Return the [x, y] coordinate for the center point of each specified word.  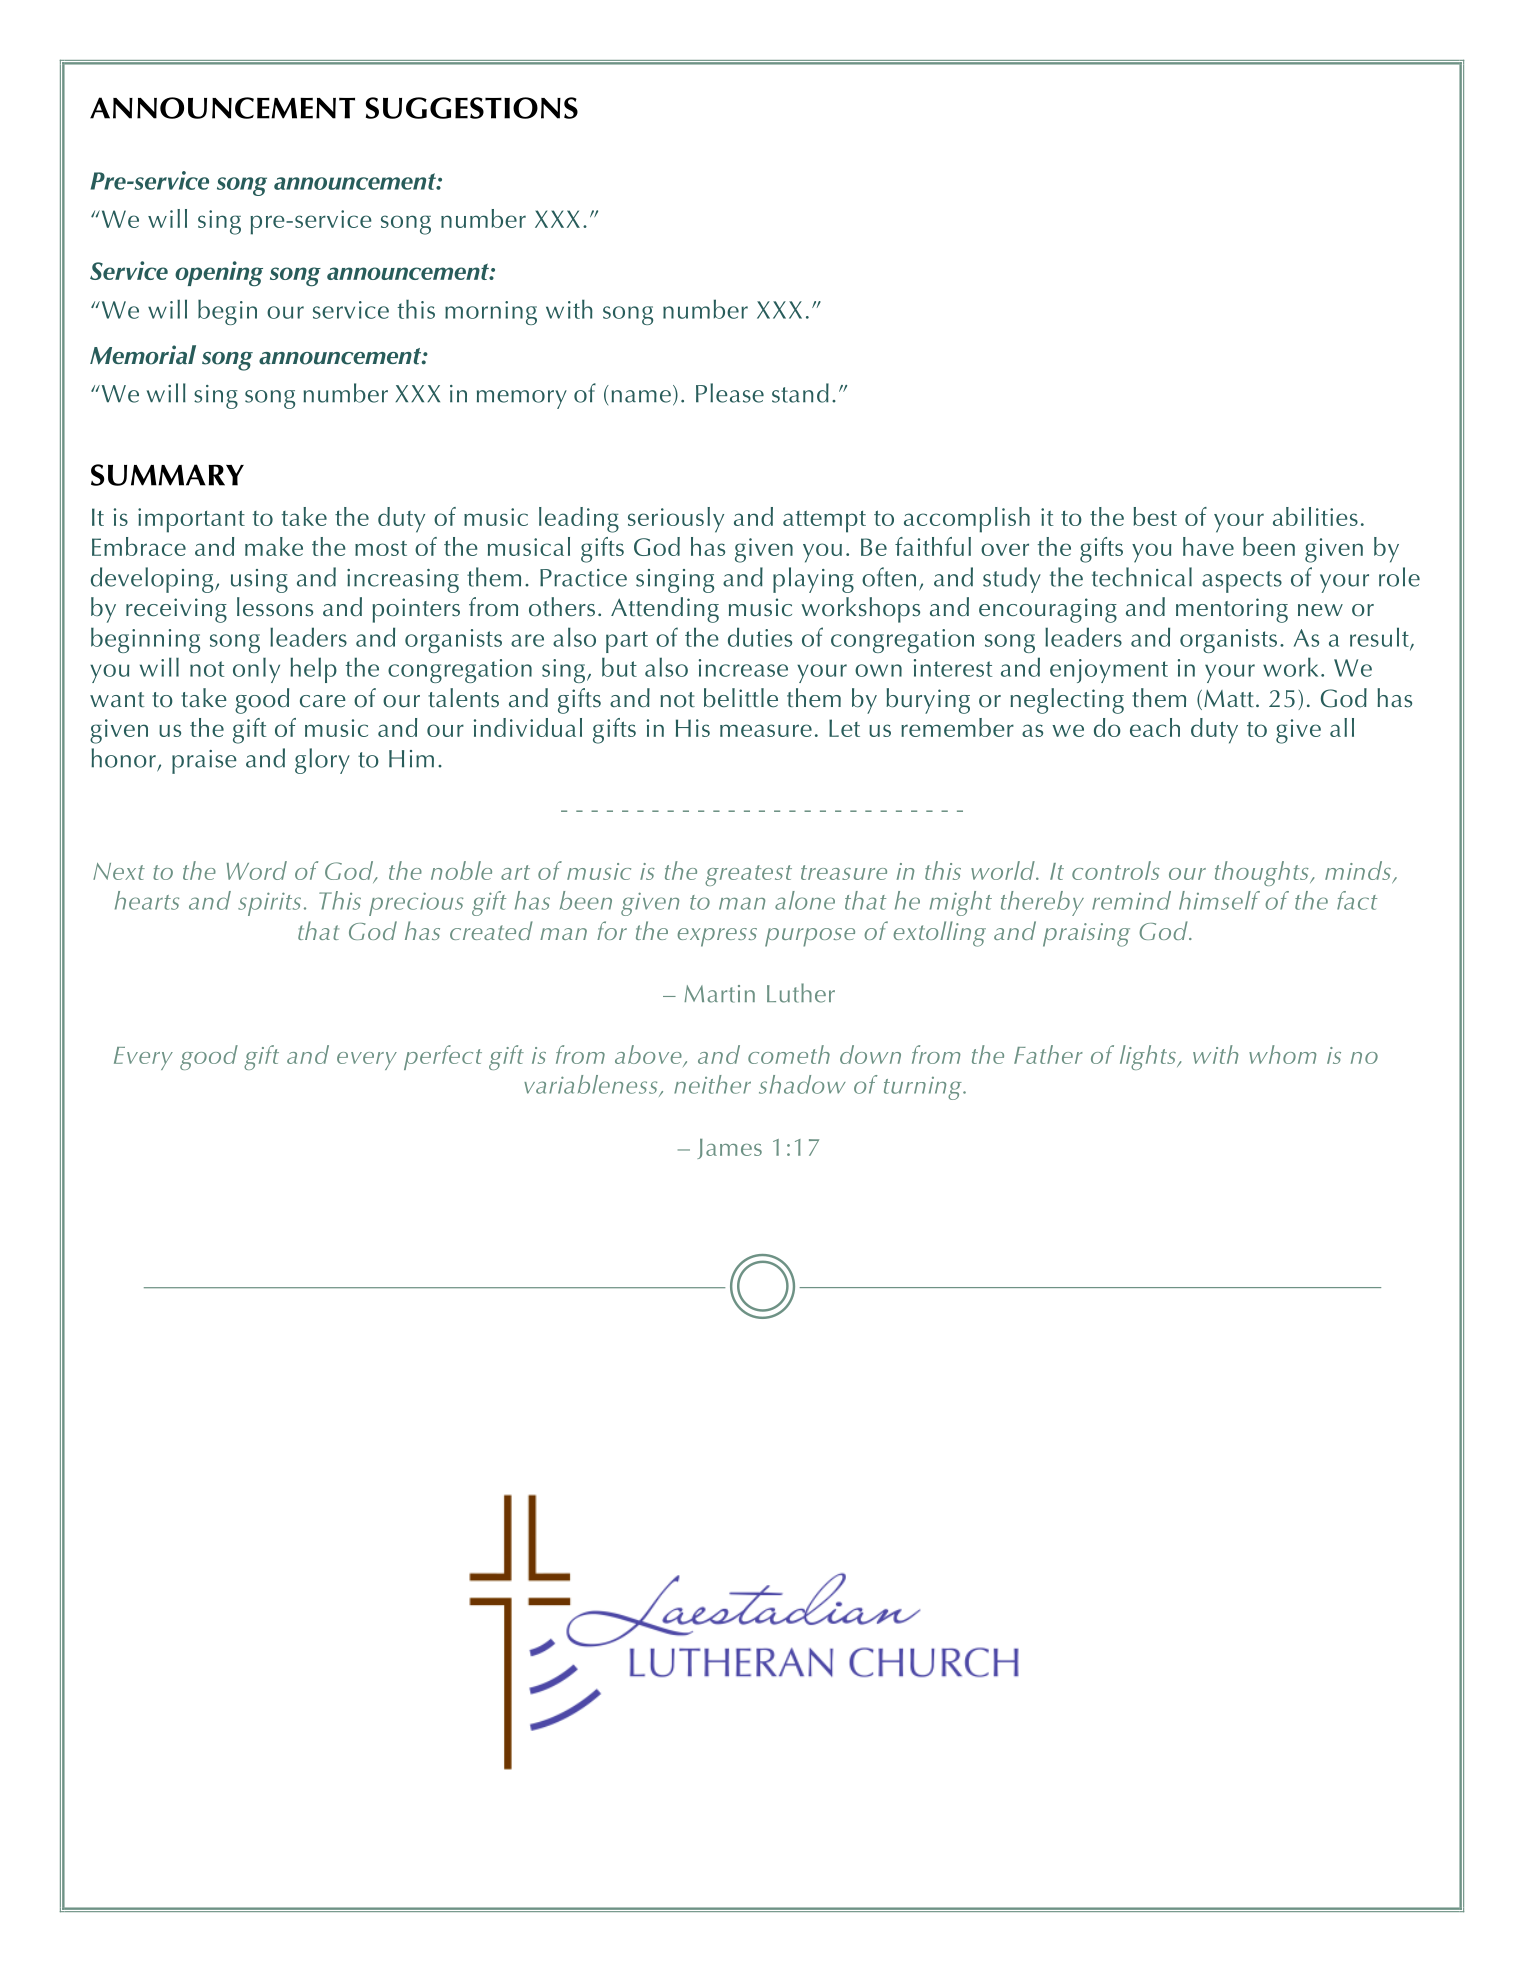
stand [800, 393]
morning [491, 313]
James [729, 1149]
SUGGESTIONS [472, 108]
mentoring [1232, 610]
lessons [275, 607]
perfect [443, 1057]
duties [760, 637]
